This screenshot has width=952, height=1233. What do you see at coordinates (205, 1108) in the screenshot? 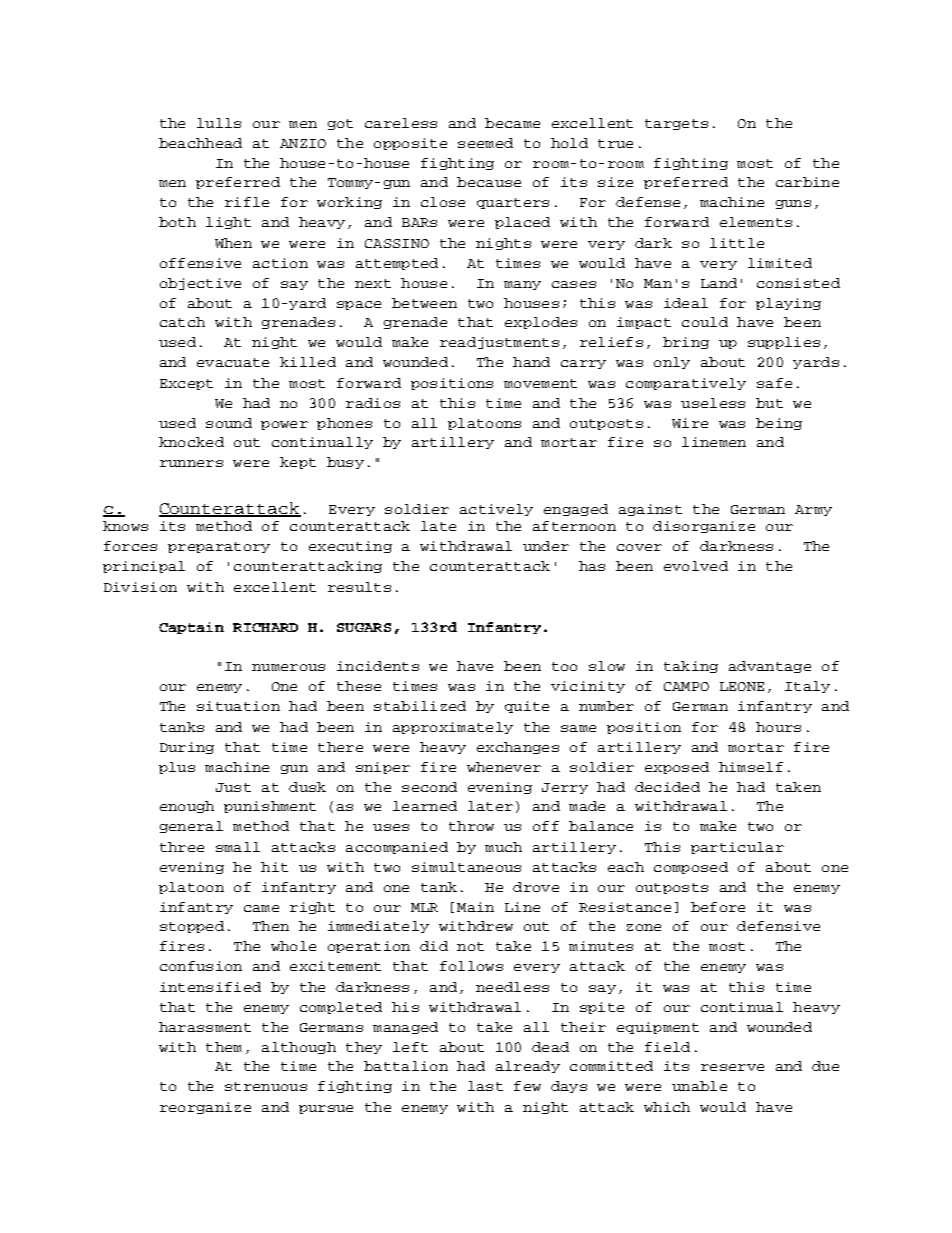
I see `reorganize` at bounding box center [205, 1108].
